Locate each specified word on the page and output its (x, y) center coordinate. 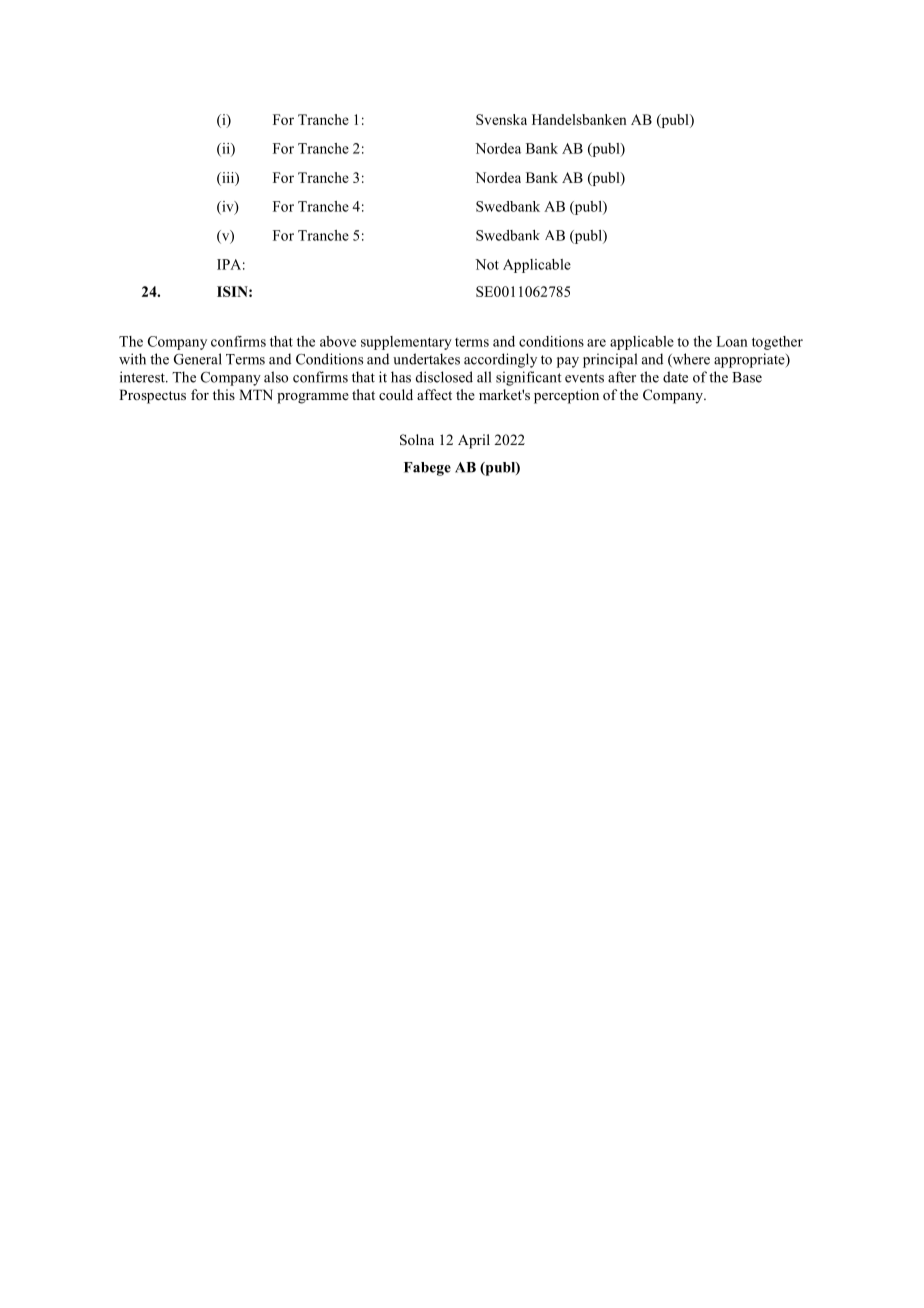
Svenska (501, 119)
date (675, 377)
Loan (732, 341)
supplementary (406, 343)
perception (566, 396)
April (474, 441)
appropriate (750, 360)
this (224, 394)
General (198, 359)
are (596, 343)
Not (487, 264)
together (777, 343)
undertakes (426, 359)
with (132, 359)
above (338, 341)
